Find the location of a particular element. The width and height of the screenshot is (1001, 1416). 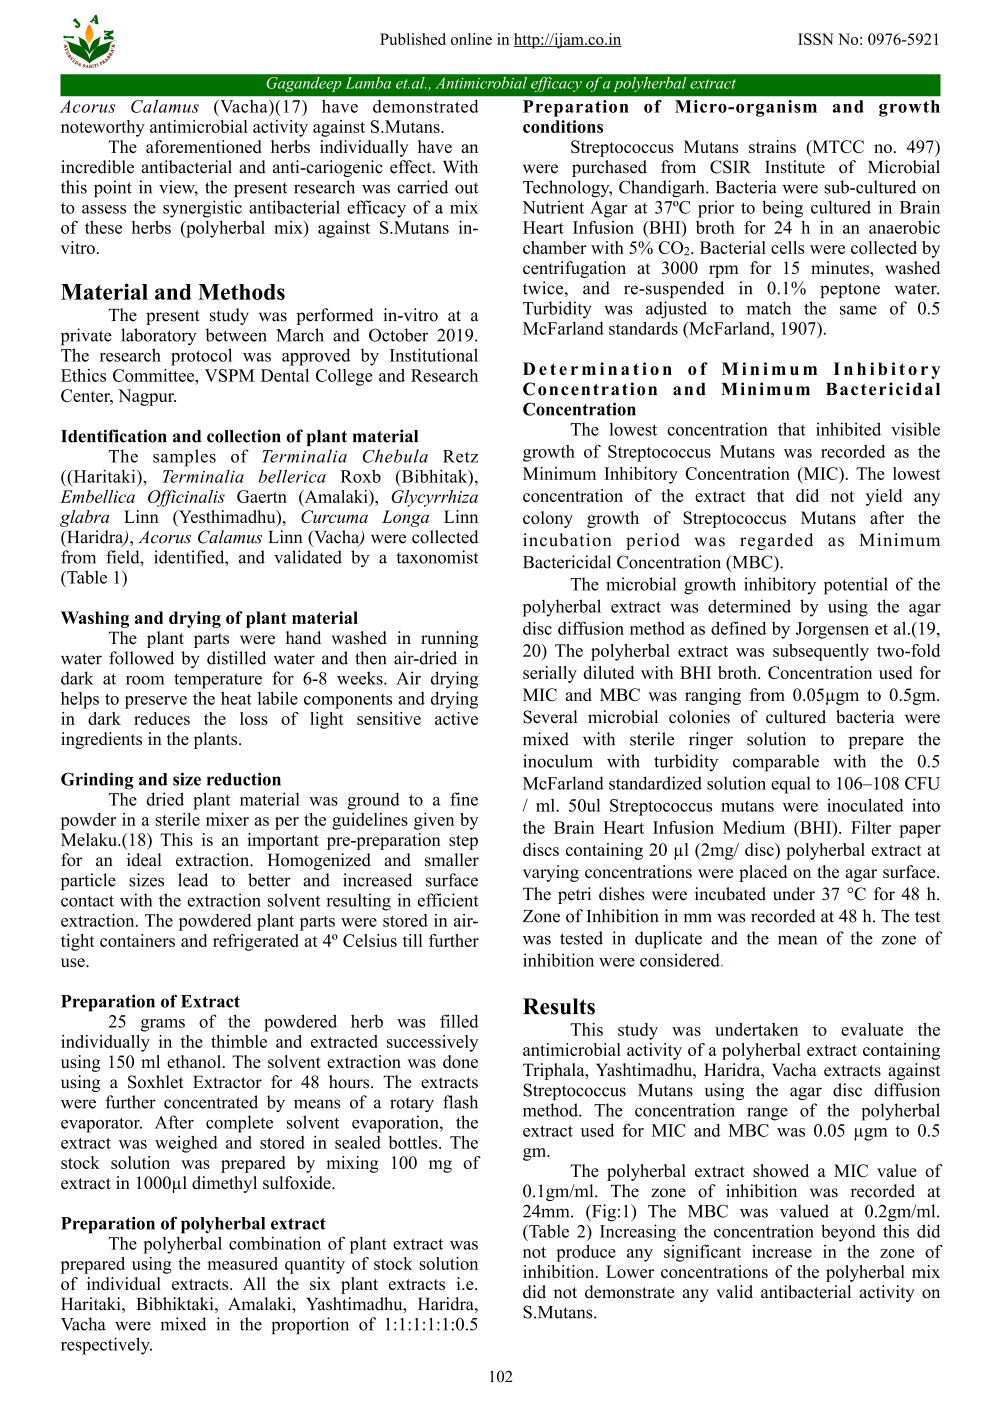

ISSN is located at coordinates (816, 39).
